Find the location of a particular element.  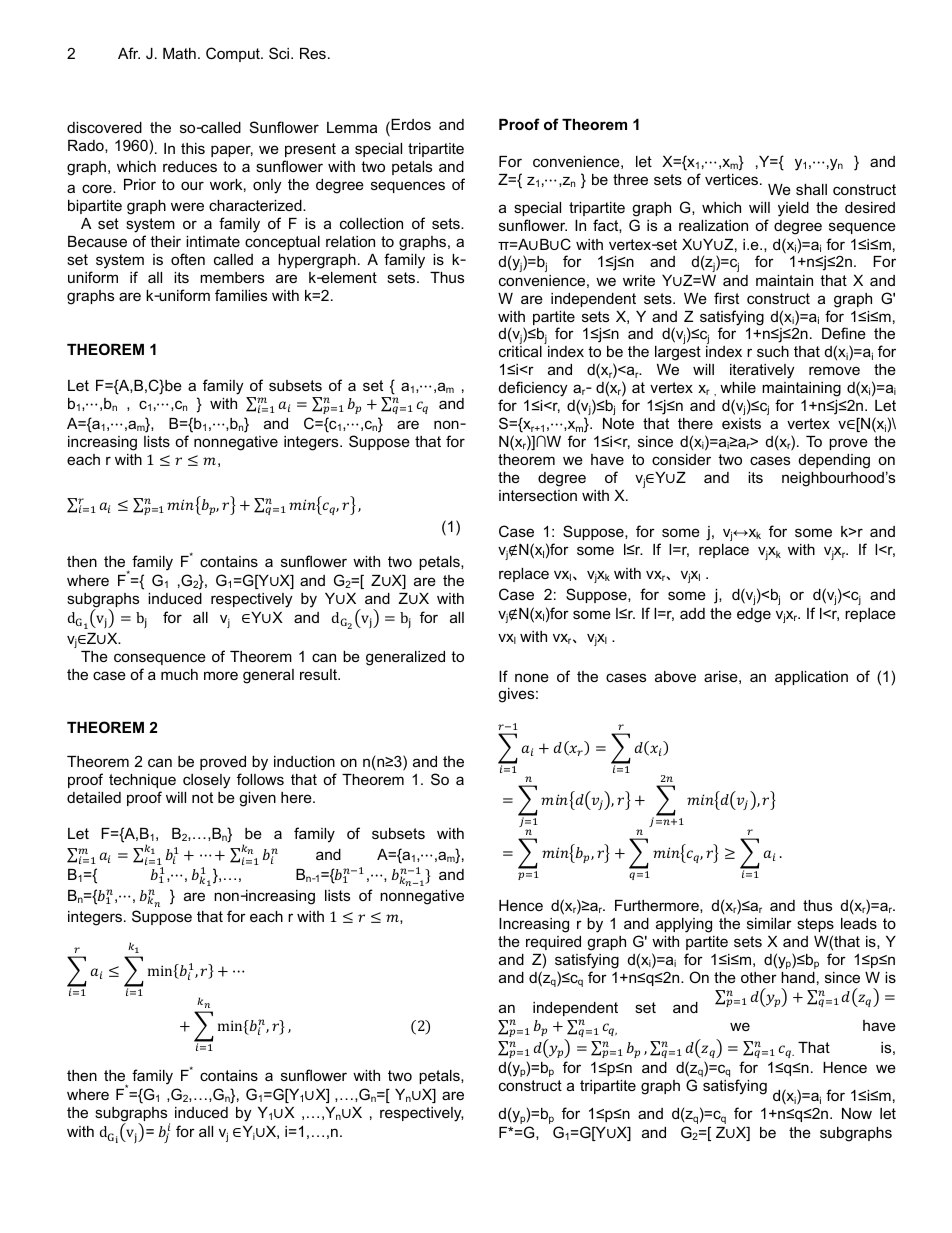

Math is located at coordinates (179, 53).
